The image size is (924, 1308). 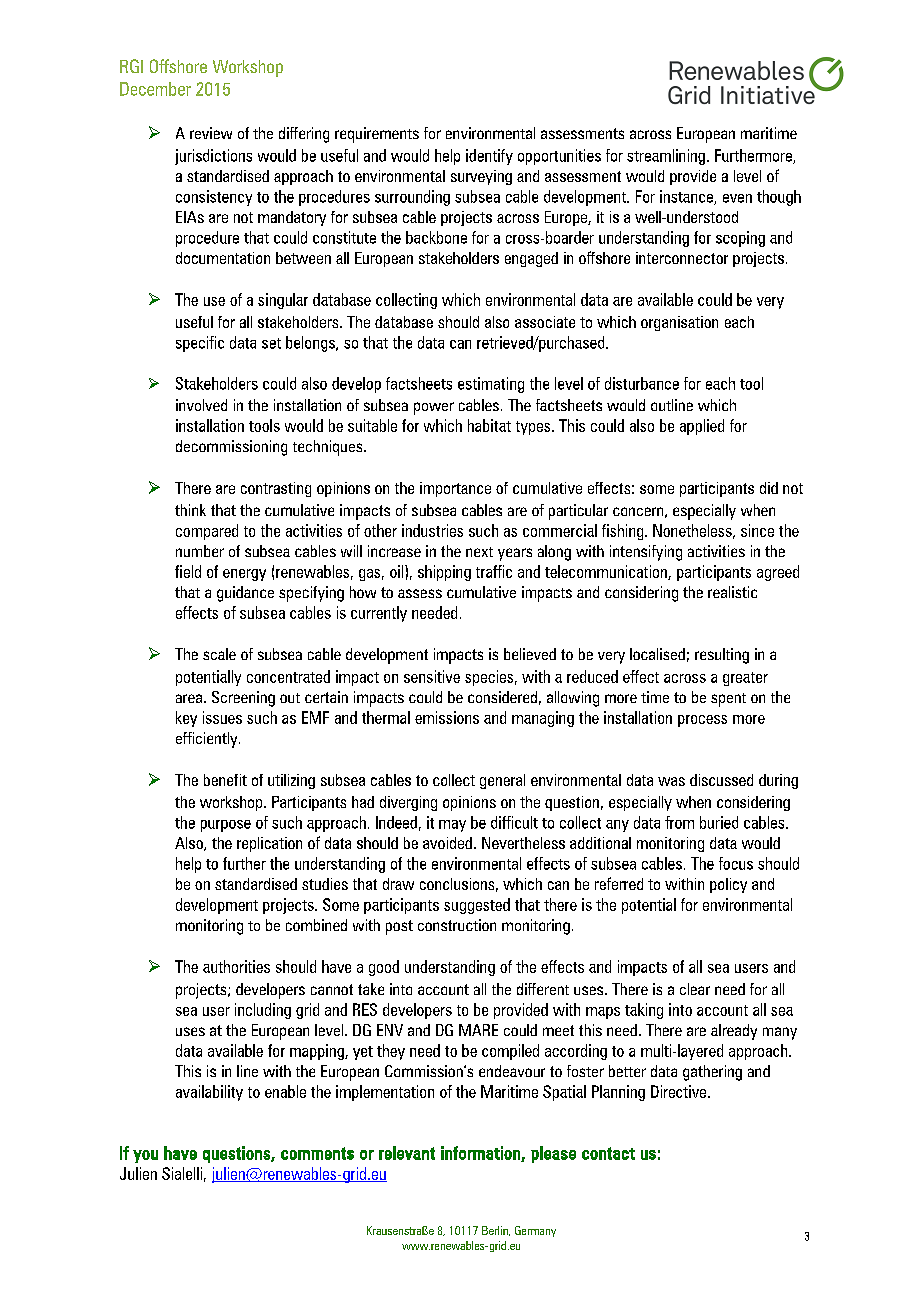 What do you see at coordinates (219, 654) in the page?
I see `scale` at bounding box center [219, 654].
